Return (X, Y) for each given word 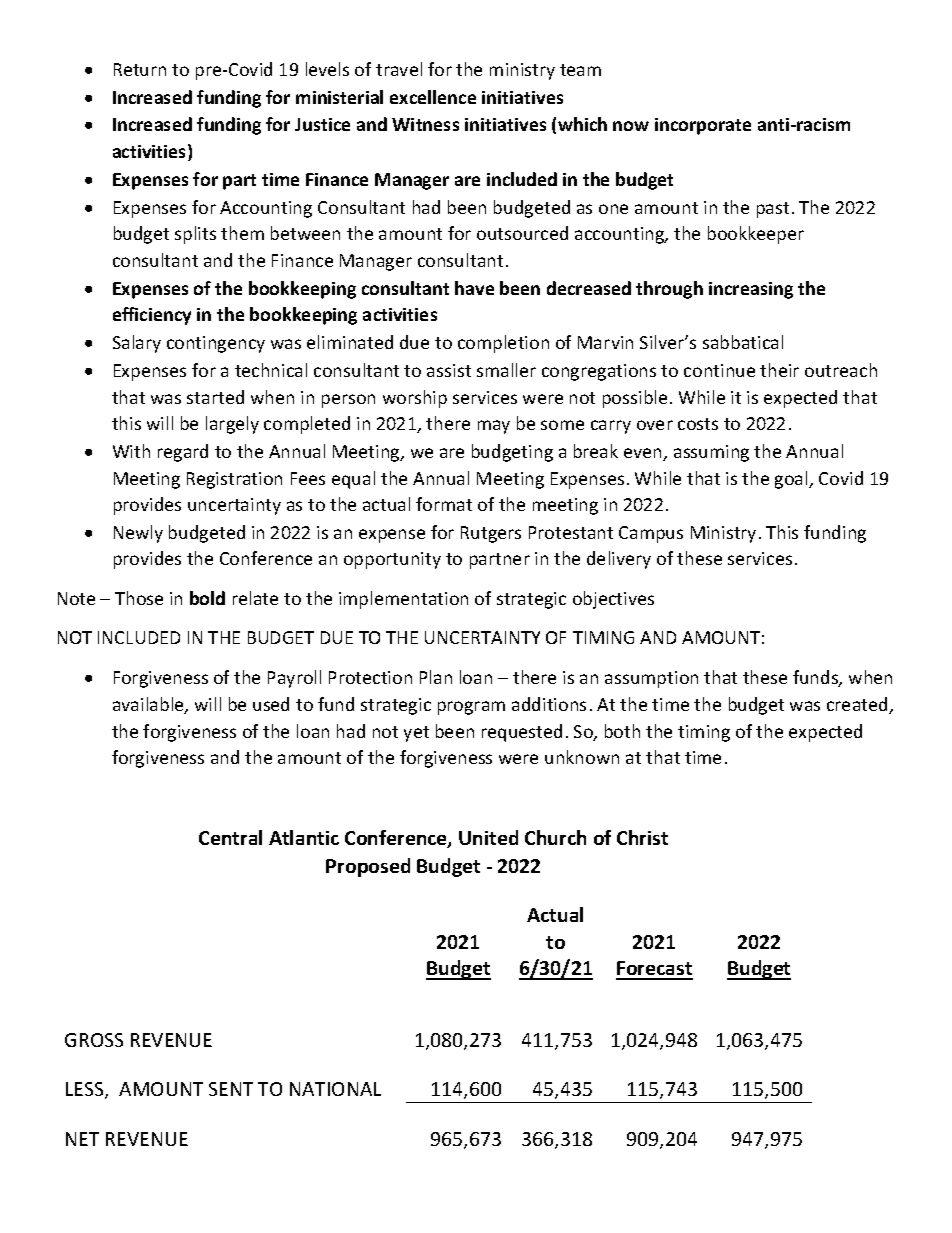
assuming (711, 453)
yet (416, 734)
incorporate (703, 126)
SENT (231, 1089)
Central (230, 837)
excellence (433, 97)
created (858, 705)
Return (140, 69)
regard (183, 453)
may (494, 427)
